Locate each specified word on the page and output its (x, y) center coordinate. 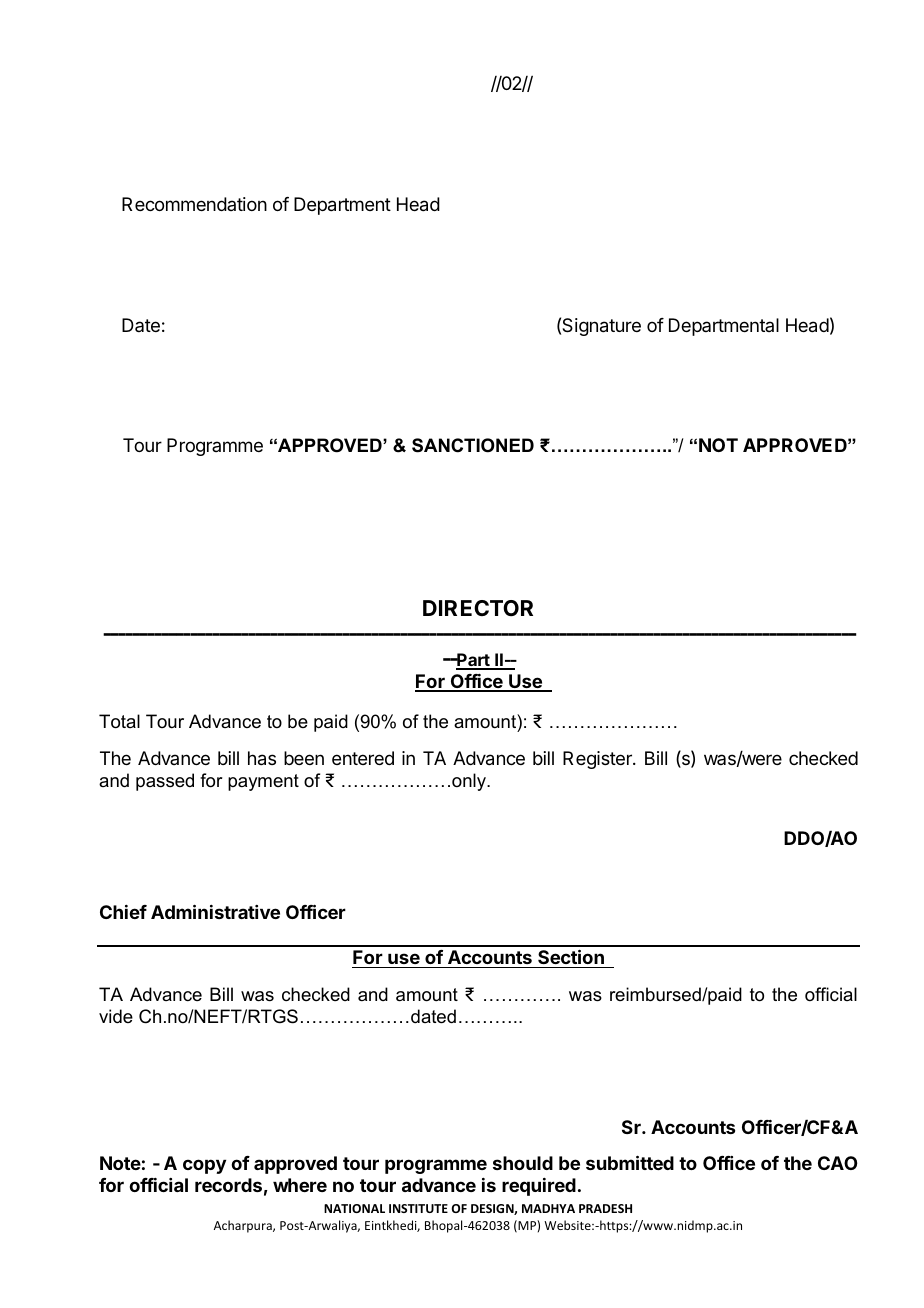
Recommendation (194, 204)
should (523, 1163)
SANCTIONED (473, 445)
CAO (838, 1163)
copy (204, 1166)
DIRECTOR (478, 608)
